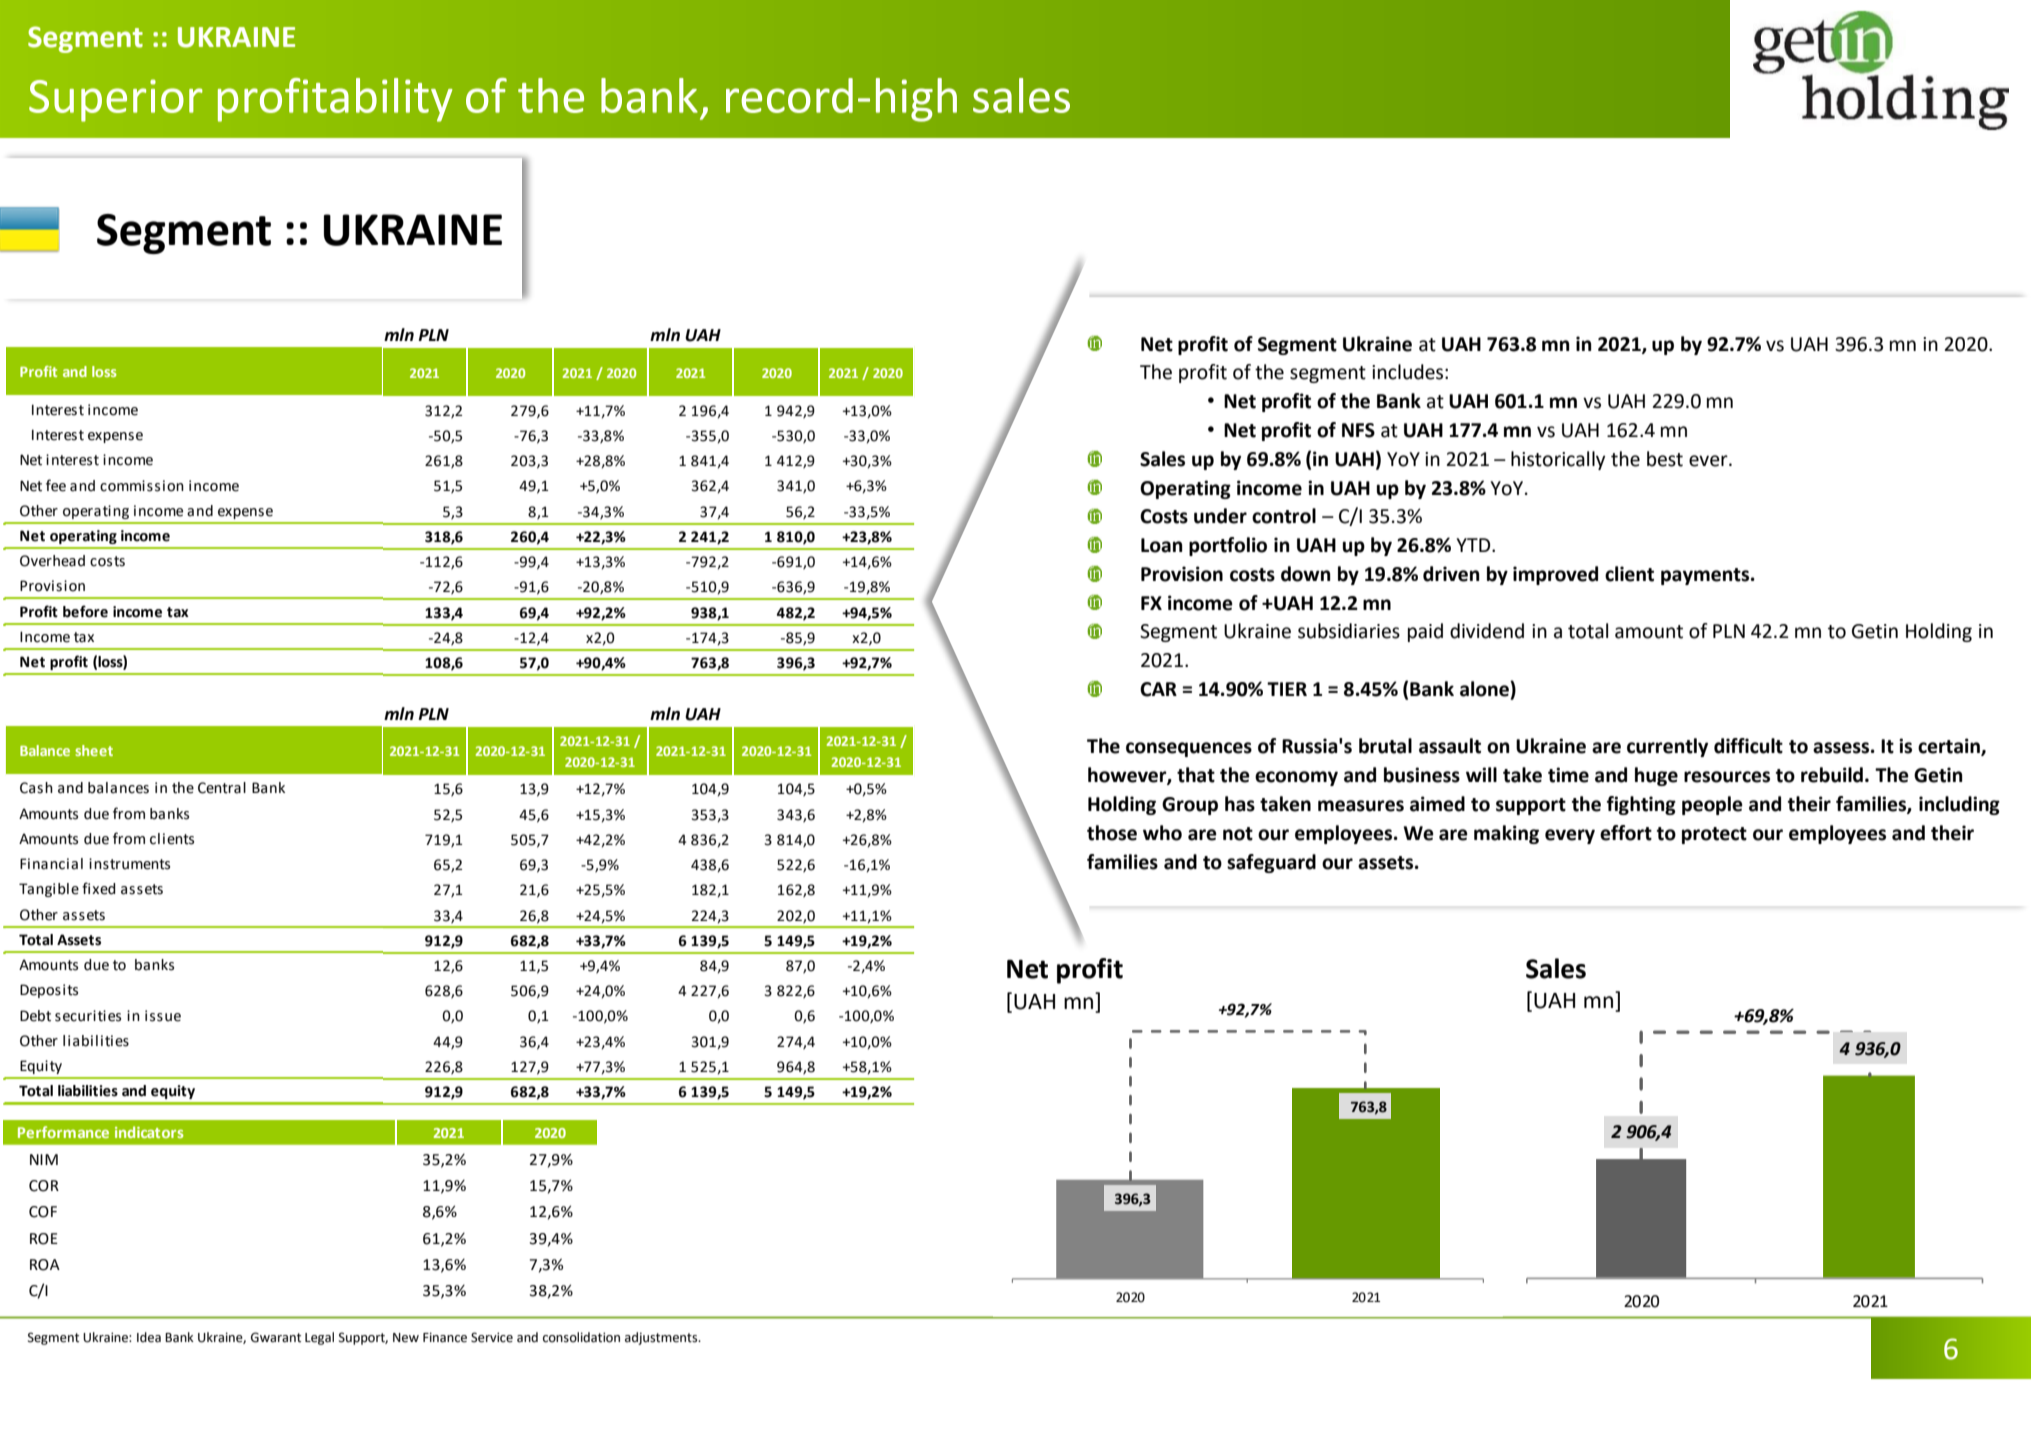 This image has height=1441, width=2031. Describe the element at coordinates (1558, 460) in the image. I see `historically` at that location.
